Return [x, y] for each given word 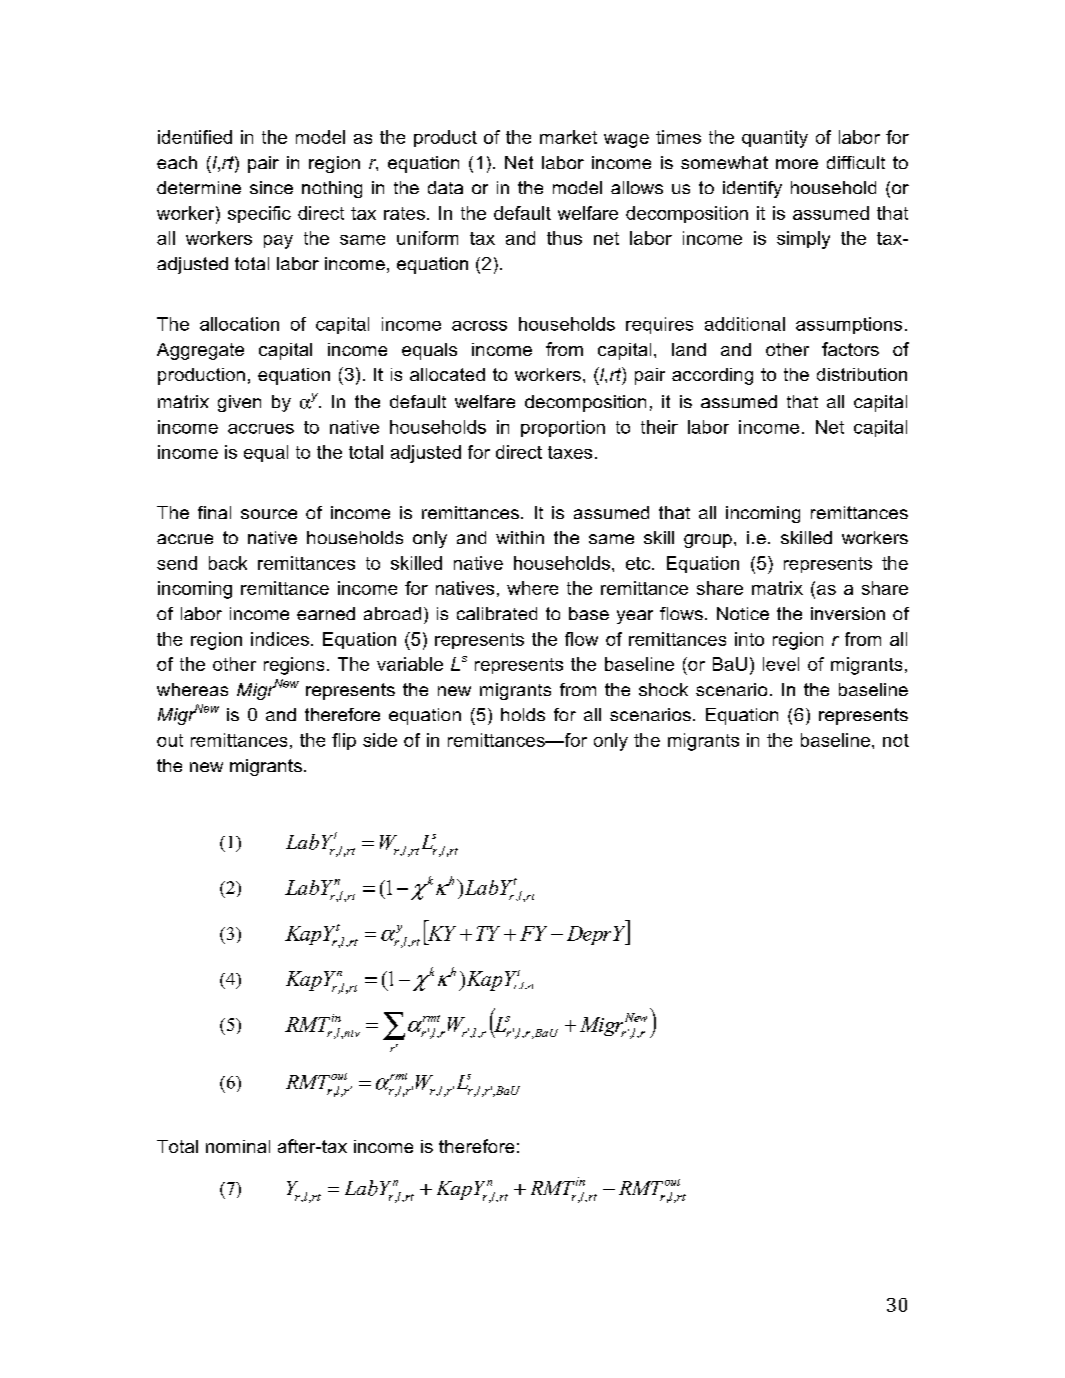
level [781, 664]
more [797, 164]
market [568, 137]
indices [280, 639]
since [271, 187]
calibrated [497, 613]
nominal [238, 1146]
